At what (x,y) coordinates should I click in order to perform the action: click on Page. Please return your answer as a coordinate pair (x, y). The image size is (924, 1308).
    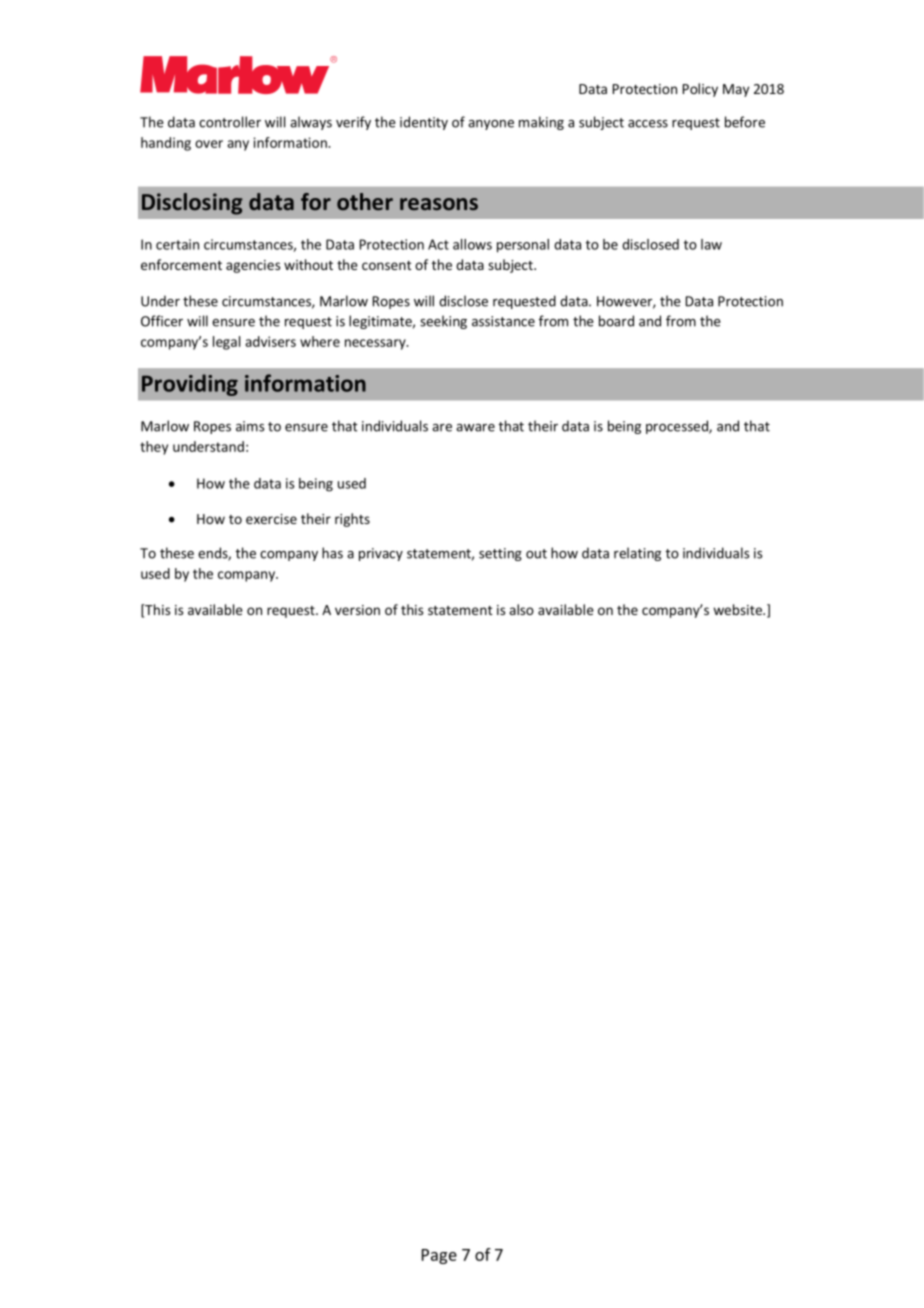
    Looking at the image, I should click on (439, 1256).
